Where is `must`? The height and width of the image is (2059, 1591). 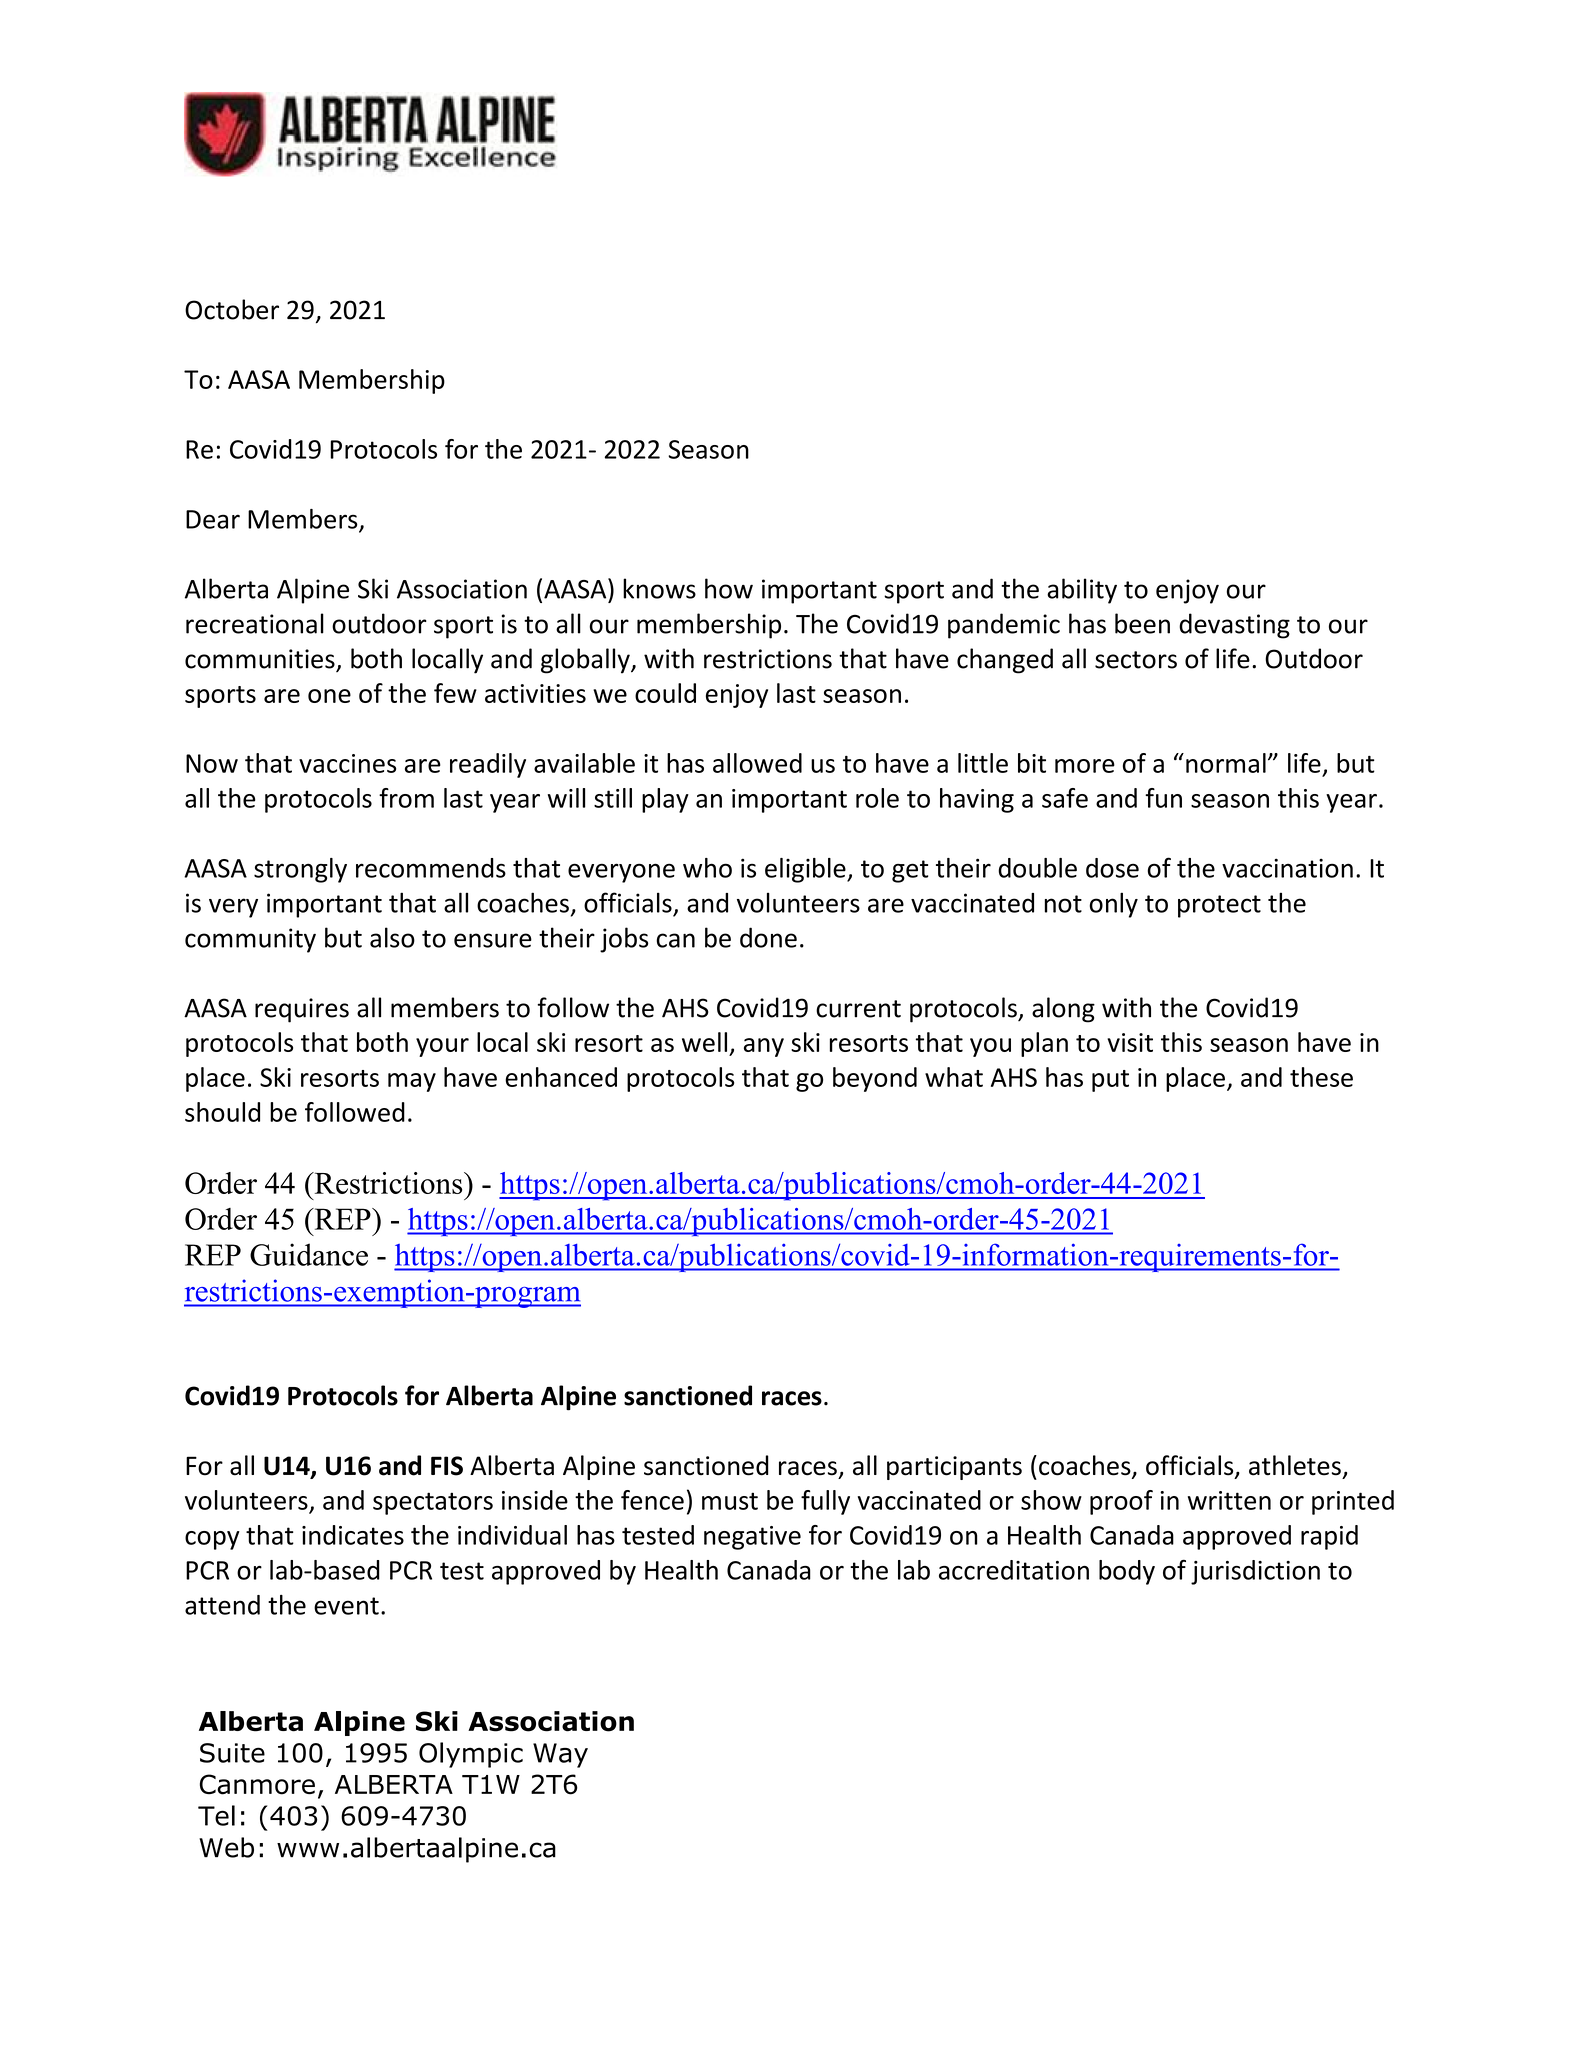 must is located at coordinates (730, 1501).
